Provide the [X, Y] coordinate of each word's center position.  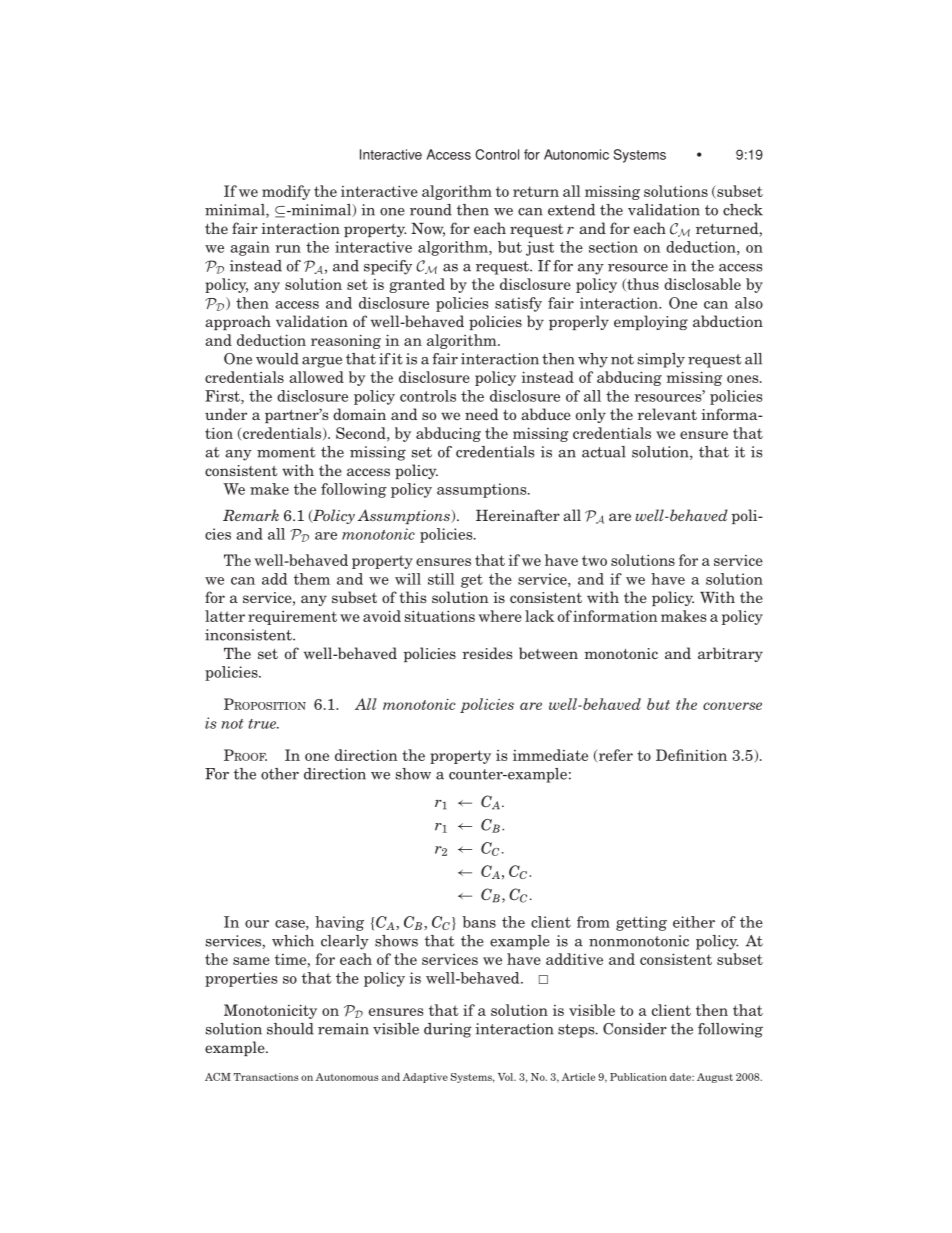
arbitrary [730, 654]
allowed [316, 377]
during [448, 1030]
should [290, 1029]
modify [286, 192]
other [280, 774]
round [431, 210]
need [482, 414]
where [500, 616]
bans [479, 922]
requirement [292, 618]
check [743, 210]
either [694, 922]
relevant [667, 414]
